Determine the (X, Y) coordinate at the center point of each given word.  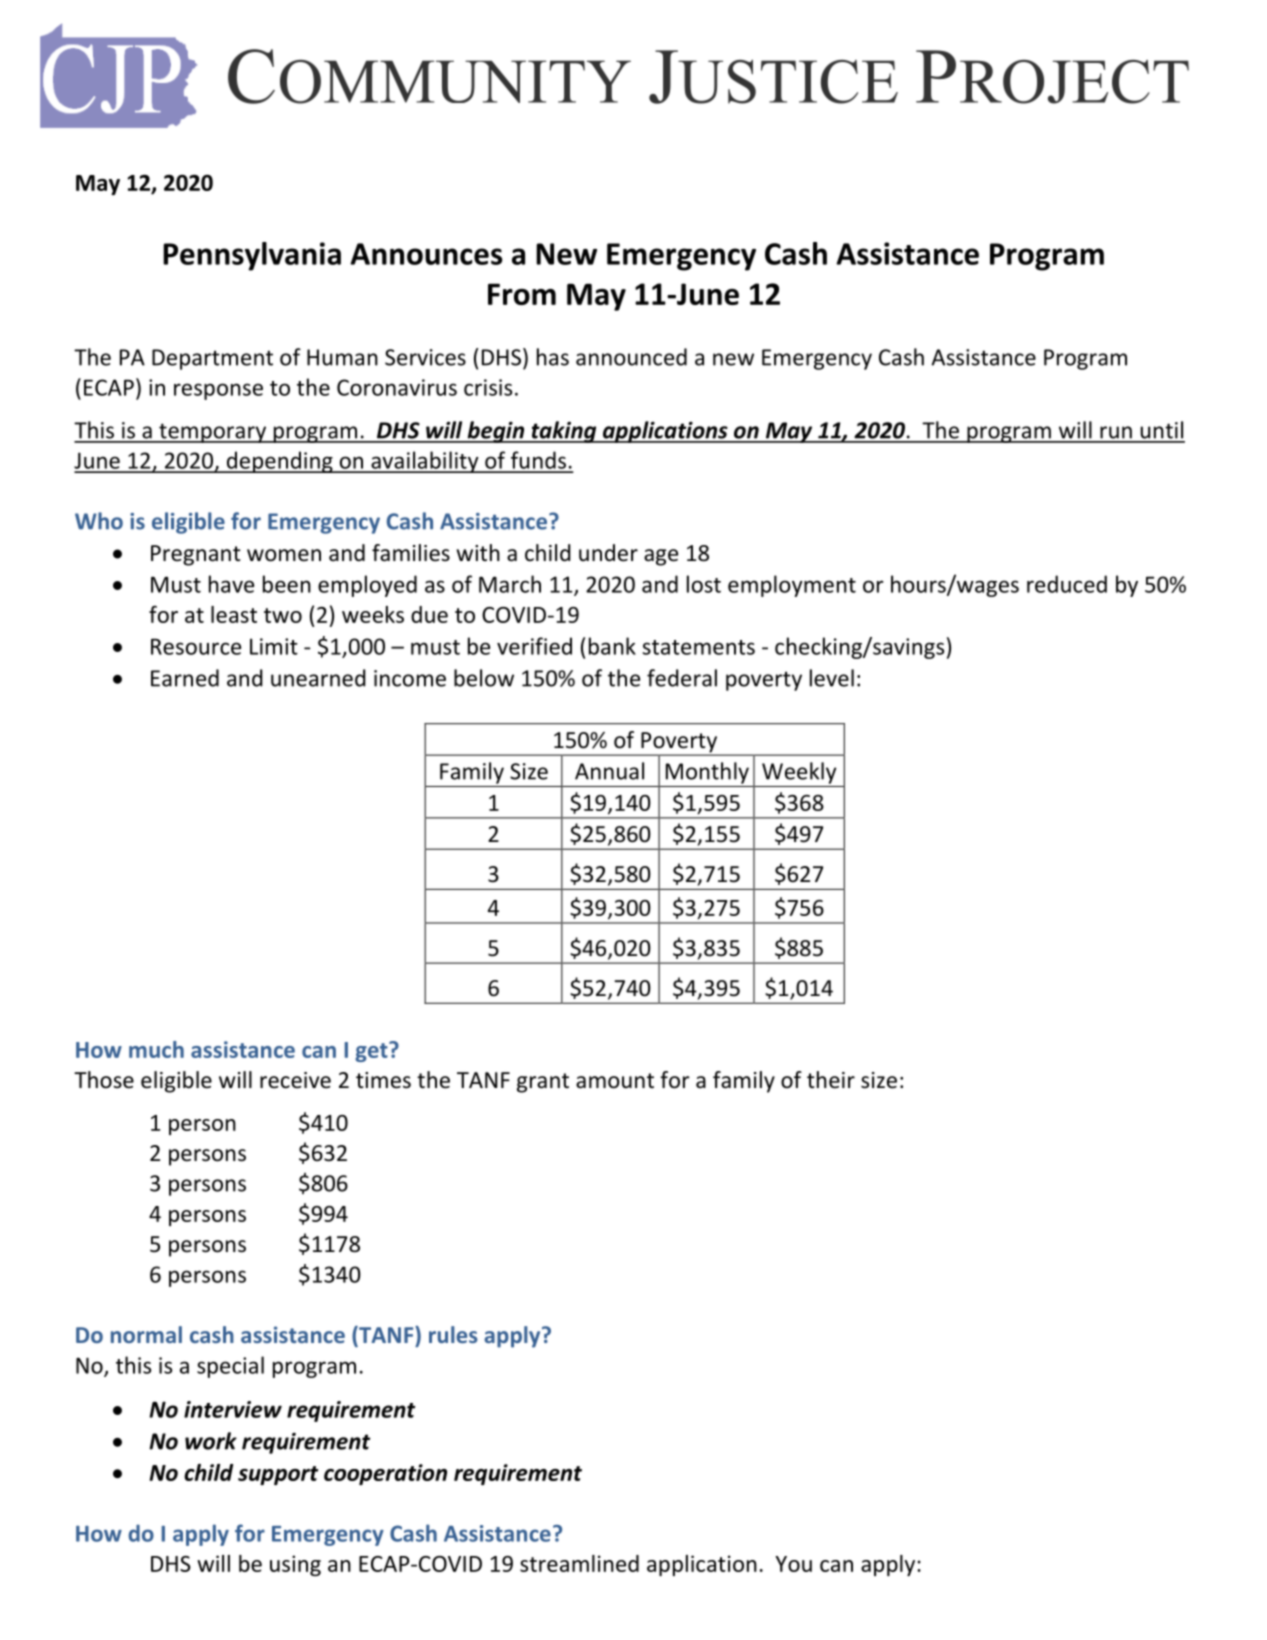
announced (631, 357)
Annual (609, 771)
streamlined (579, 1563)
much (156, 1049)
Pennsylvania (252, 256)
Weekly (799, 773)
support (278, 1475)
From (522, 294)
